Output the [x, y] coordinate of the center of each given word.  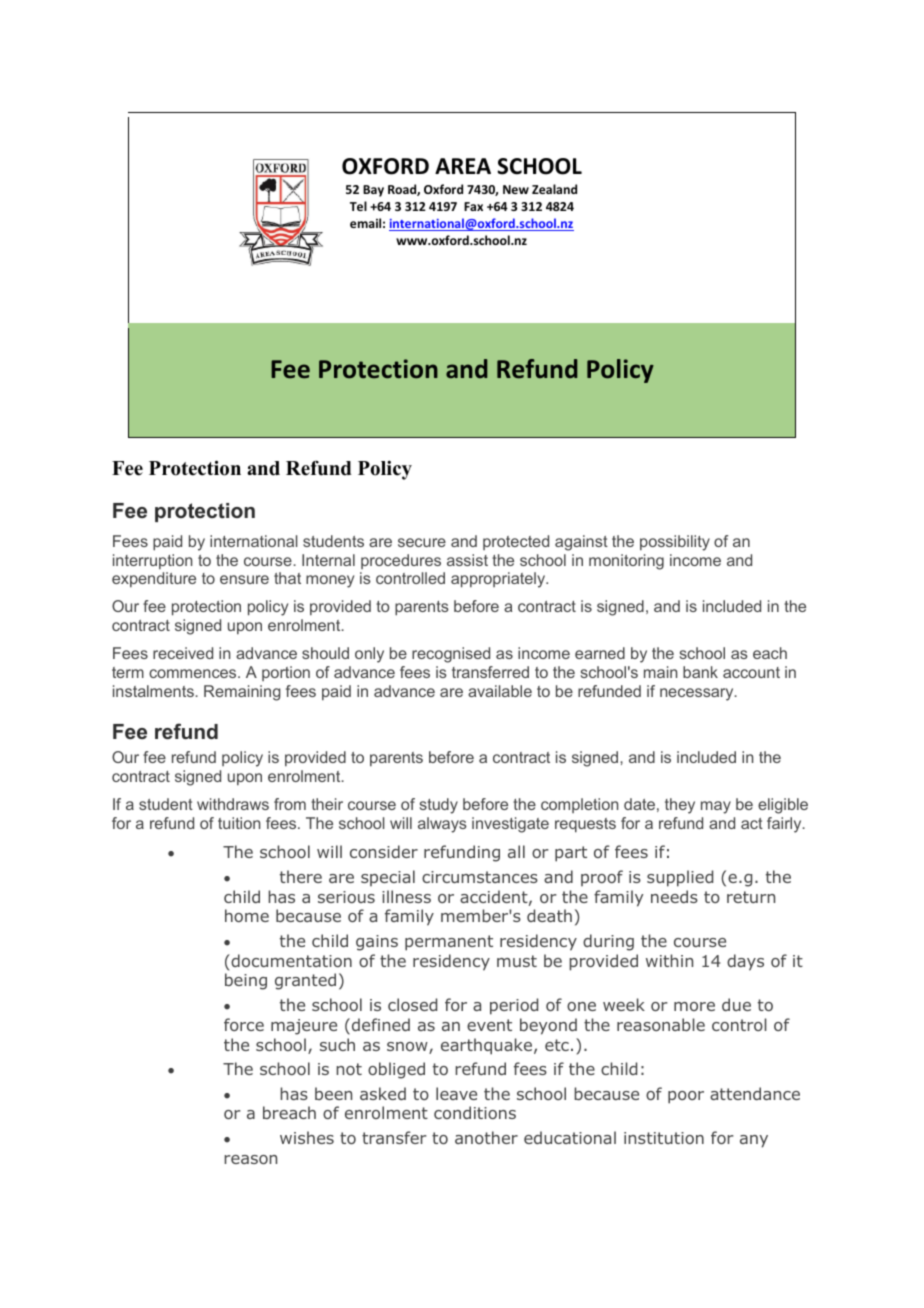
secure [422, 542]
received [183, 653]
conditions [475, 1112]
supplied [680, 878]
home [247, 915]
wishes [307, 1137]
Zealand [554, 189]
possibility [675, 543]
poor [686, 1097]
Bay [373, 191]
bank [700, 672]
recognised [451, 655]
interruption [152, 561]
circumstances [480, 877]
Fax [473, 206]
